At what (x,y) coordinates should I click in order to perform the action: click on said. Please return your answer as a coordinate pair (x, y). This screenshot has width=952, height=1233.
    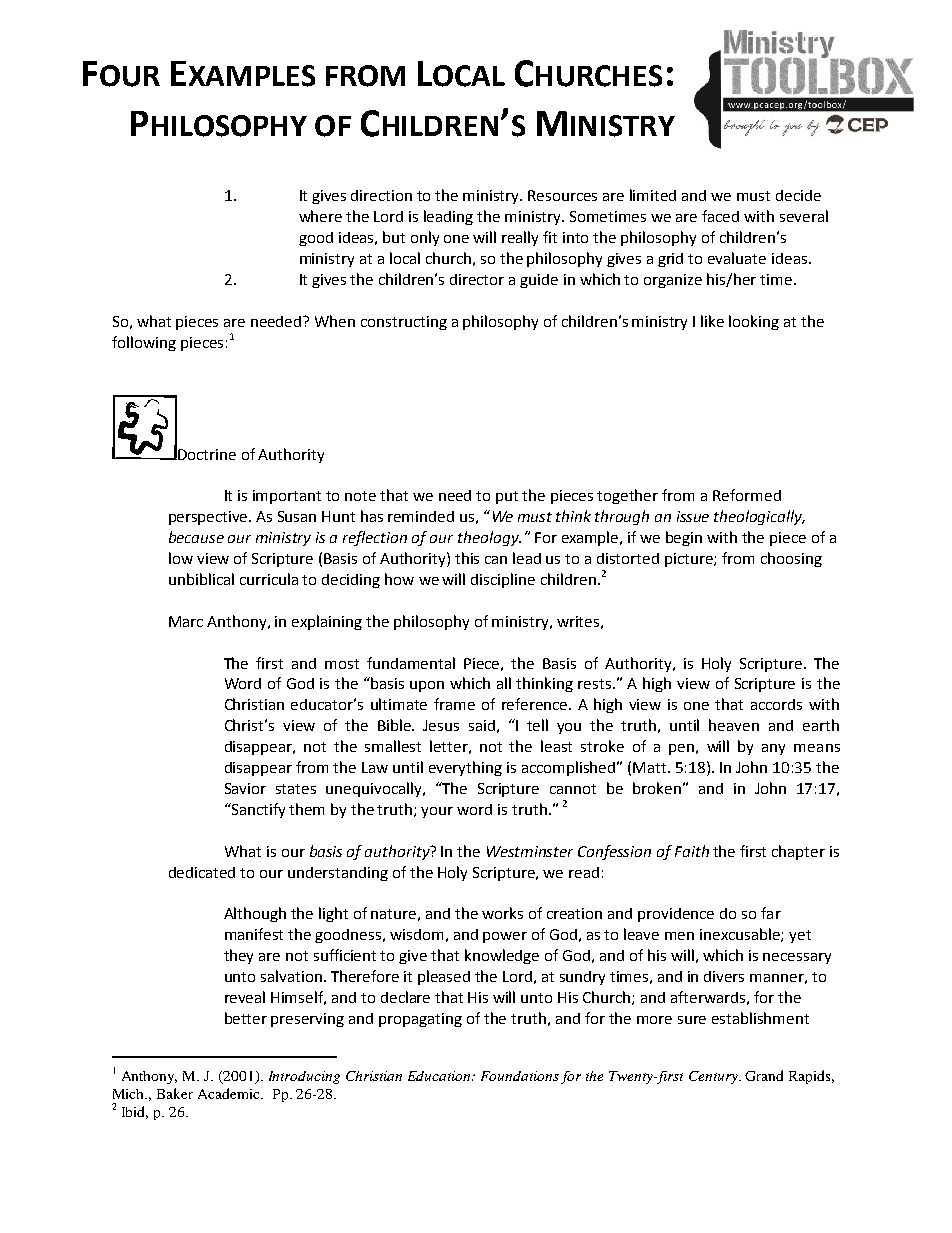
    Looking at the image, I should click on (482, 725).
